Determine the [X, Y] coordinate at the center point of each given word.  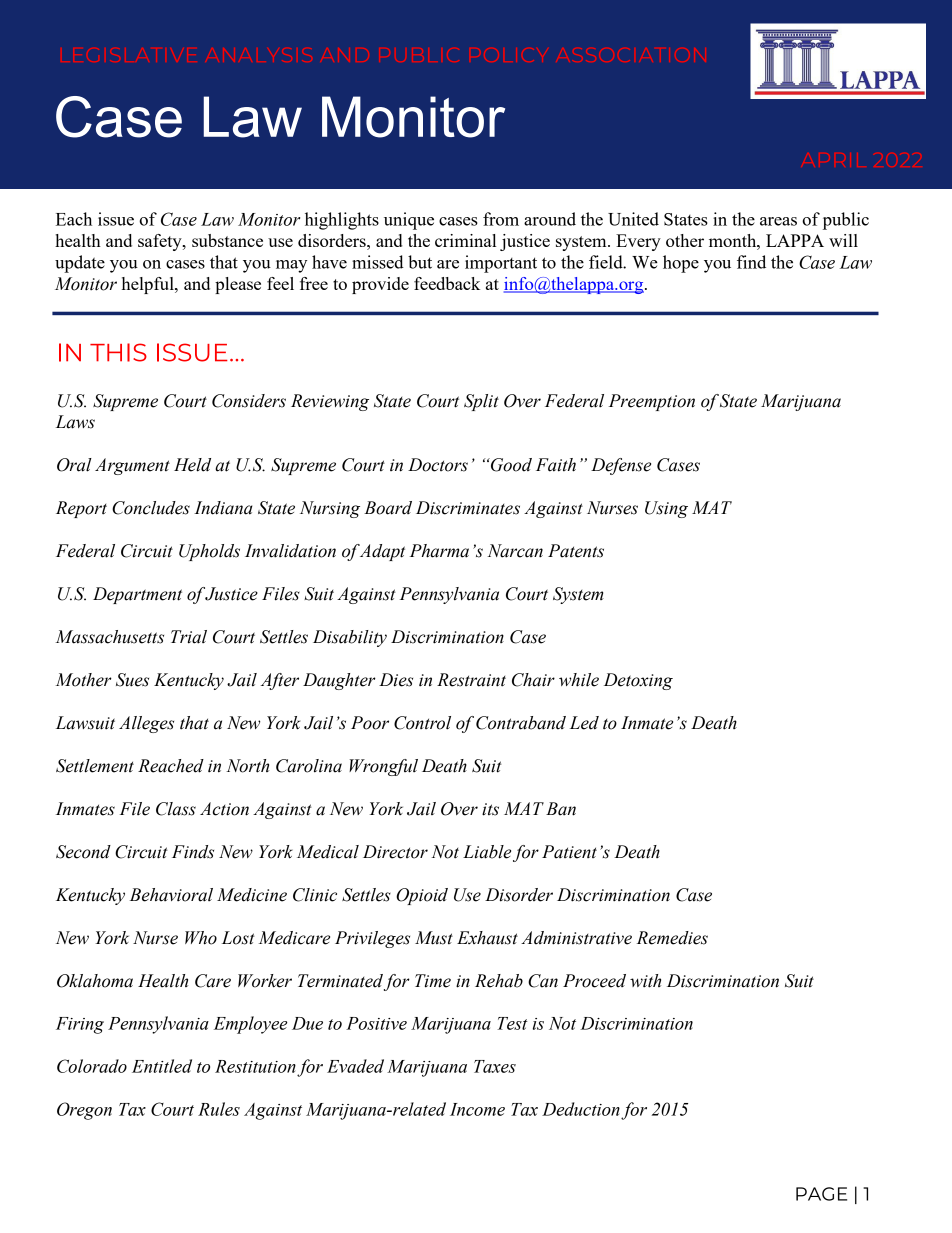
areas [778, 221]
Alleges [146, 724]
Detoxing [638, 681]
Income [477, 1109]
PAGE [821, 1194]
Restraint [471, 680]
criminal [465, 240]
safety [161, 242]
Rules [219, 1109]
